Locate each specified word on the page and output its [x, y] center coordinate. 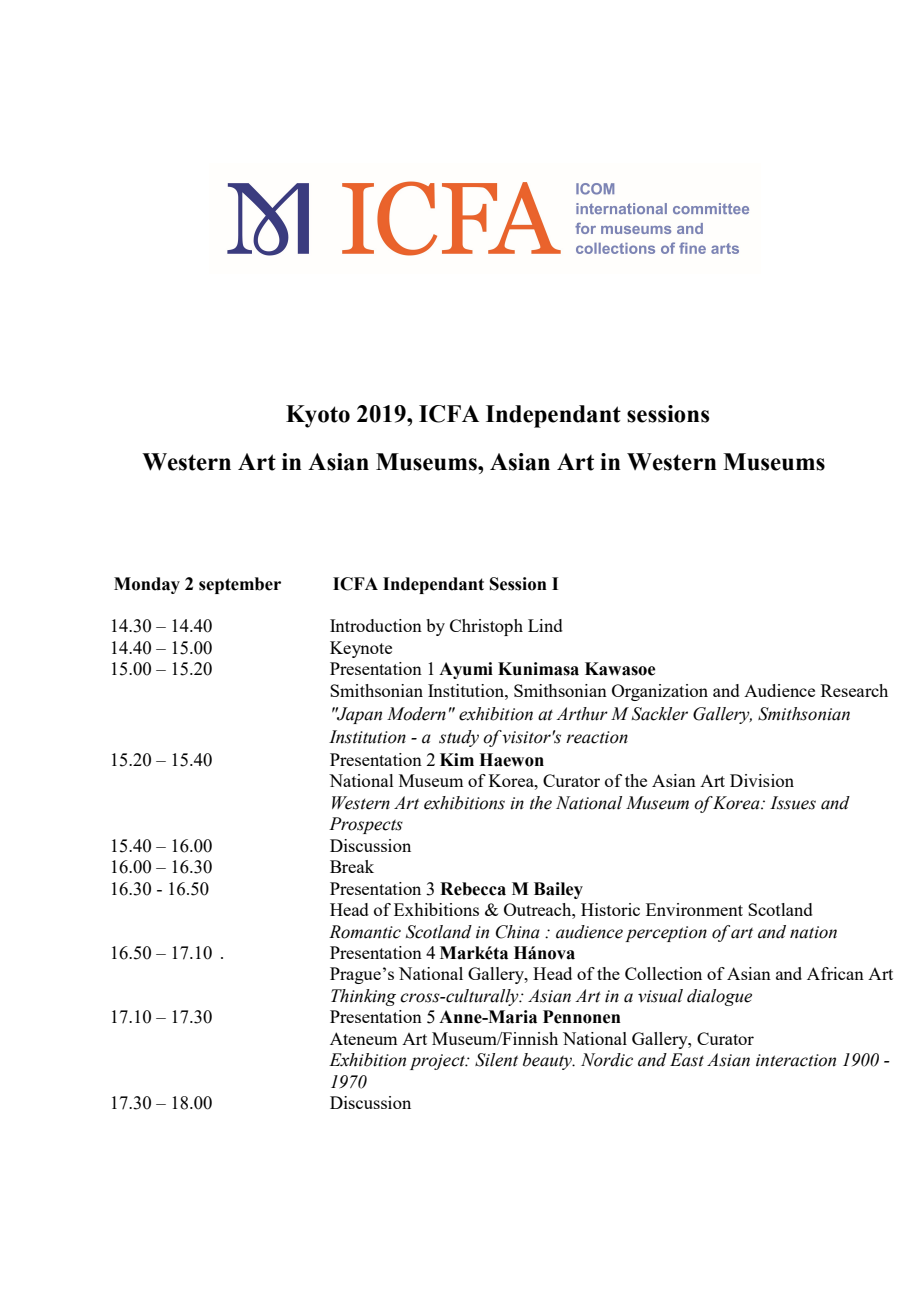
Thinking [363, 997]
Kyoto [318, 416]
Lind [545, 625]
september [240, 585]
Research [854, 690]
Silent [496, 1060]
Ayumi [466, 670]
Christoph [486, 627]
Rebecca [473, 889]
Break [352, 866]
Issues [793, 803]
